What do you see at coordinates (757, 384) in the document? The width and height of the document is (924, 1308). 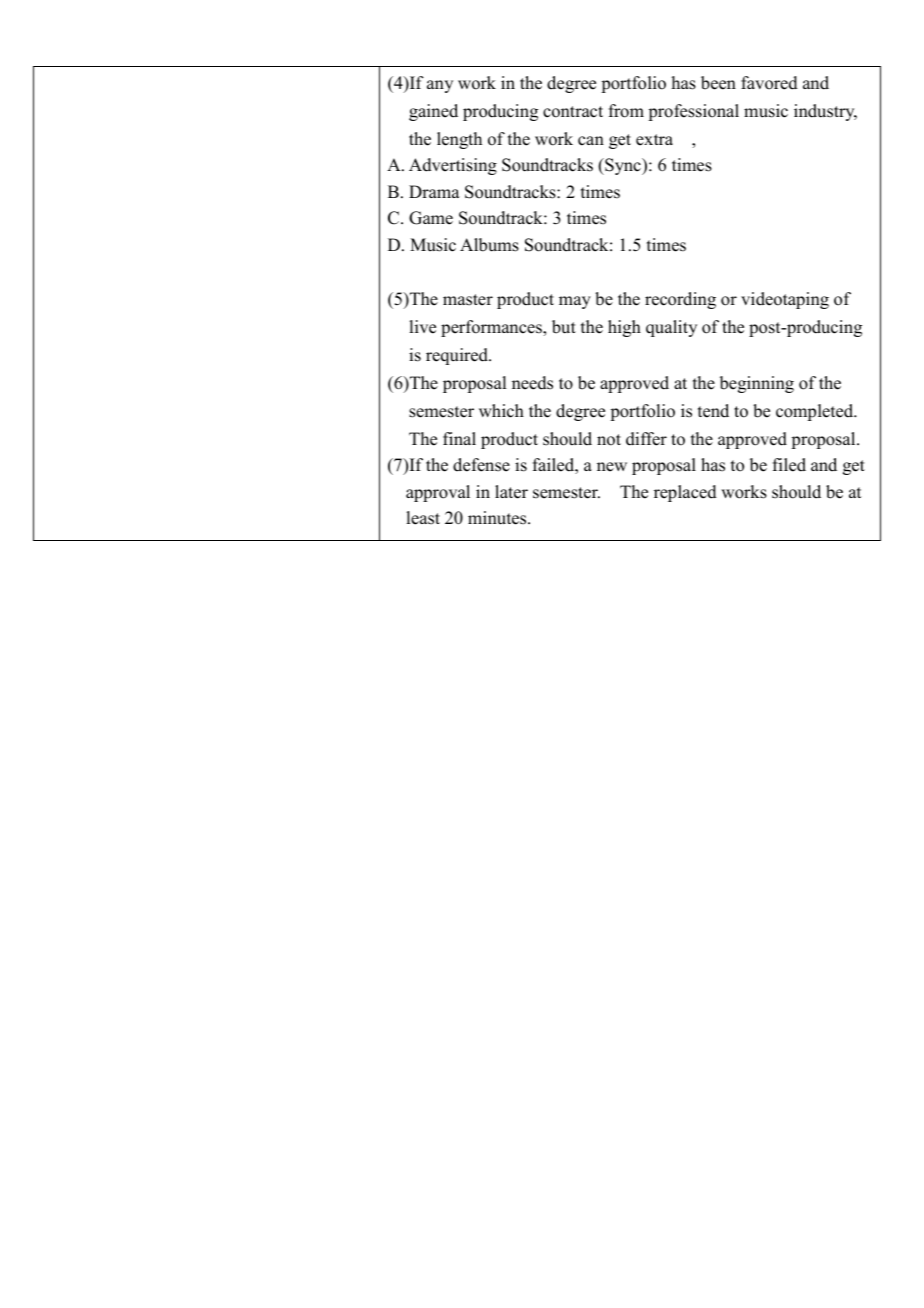 I see `beginning` at bounding box center [757, 384].
